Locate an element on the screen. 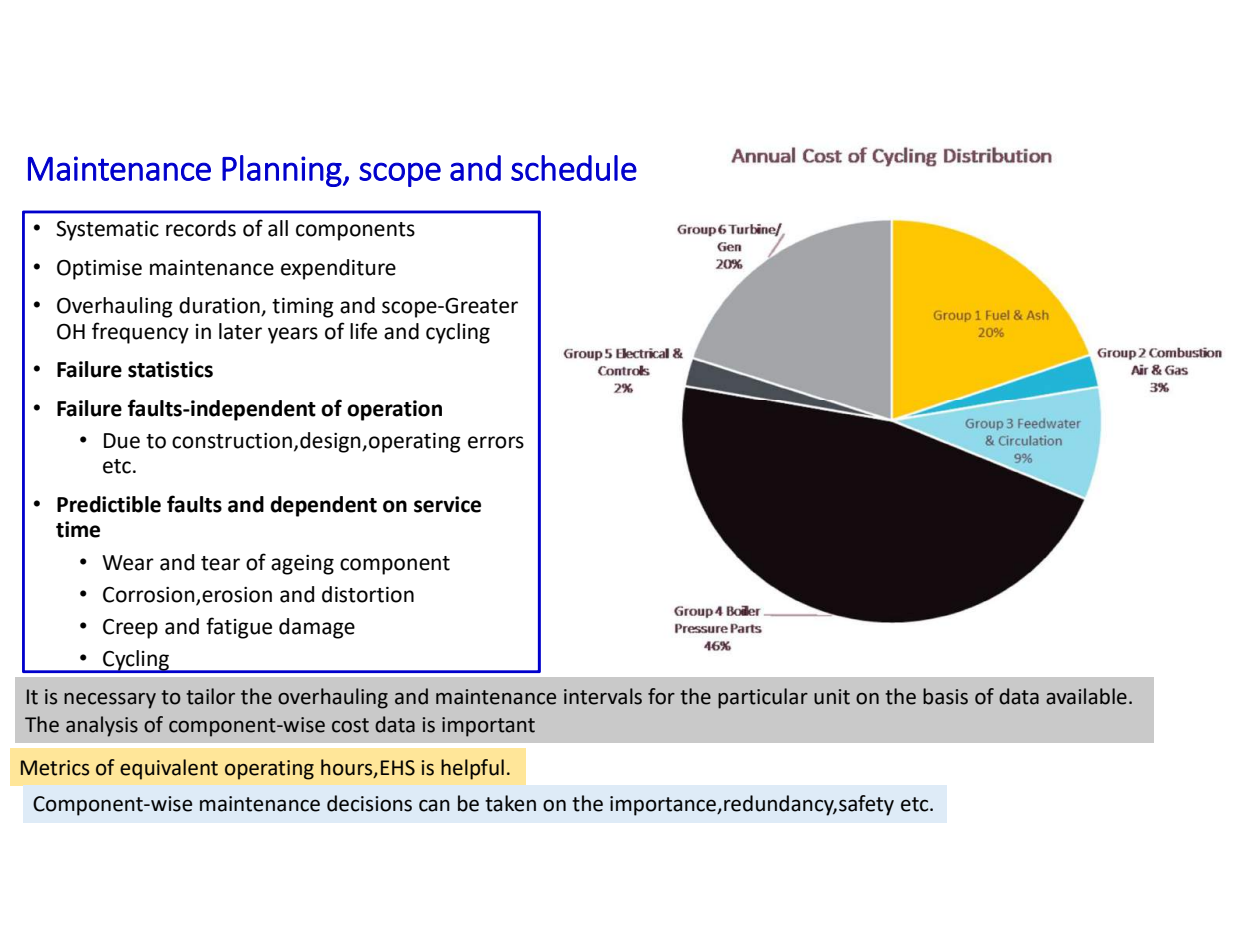 The image size is (1233, 952). taken is located at coordinates (510, 803).
